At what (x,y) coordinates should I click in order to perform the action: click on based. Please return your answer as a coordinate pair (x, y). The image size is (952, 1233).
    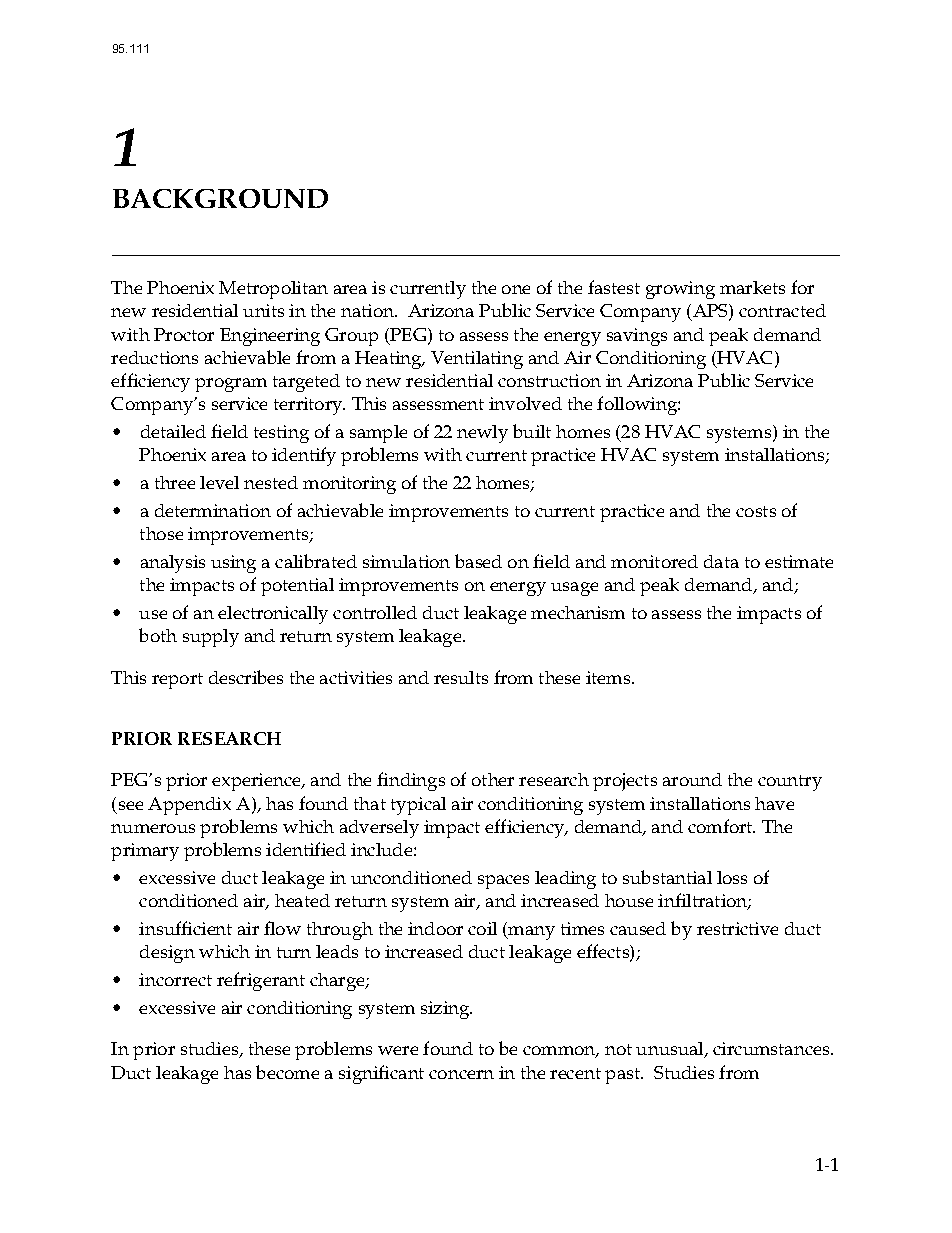
    Looking at the image, I should click on (478, 561).
